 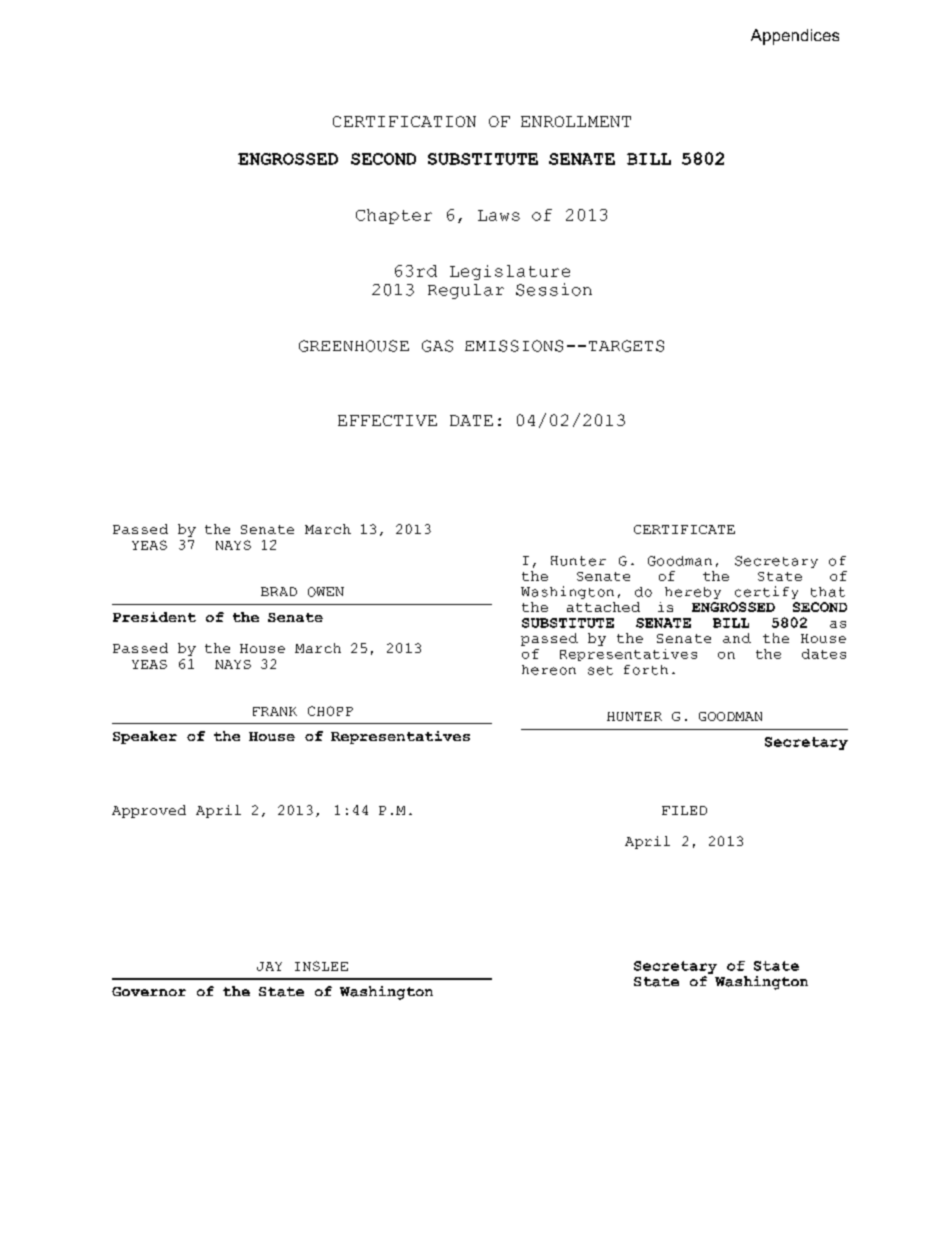 I want to click on EFFECTIVE, so click(x=387, y=420).
